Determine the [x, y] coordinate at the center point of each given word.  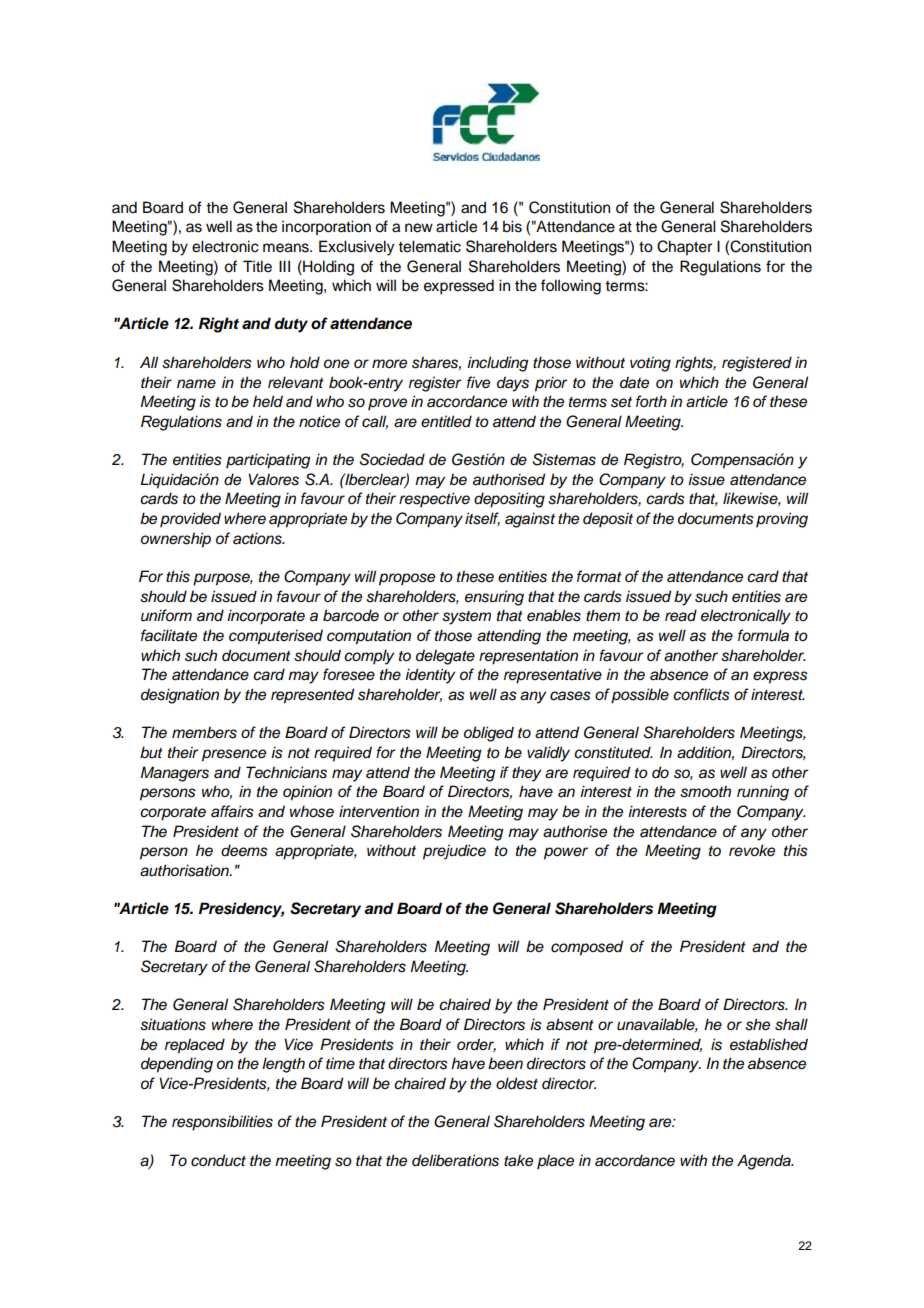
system [466, 618]
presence [234, 755]
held [268, 401]
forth [651, 401]
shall [791, 1024]
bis [512, 226]
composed [587, 948]
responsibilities [222, 1123]
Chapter [684, 248]
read [681, 615]
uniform [166, 615]
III [284, 266]
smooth [705, 791]
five [478, 382]
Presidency [241, 910]
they [526, 774]
